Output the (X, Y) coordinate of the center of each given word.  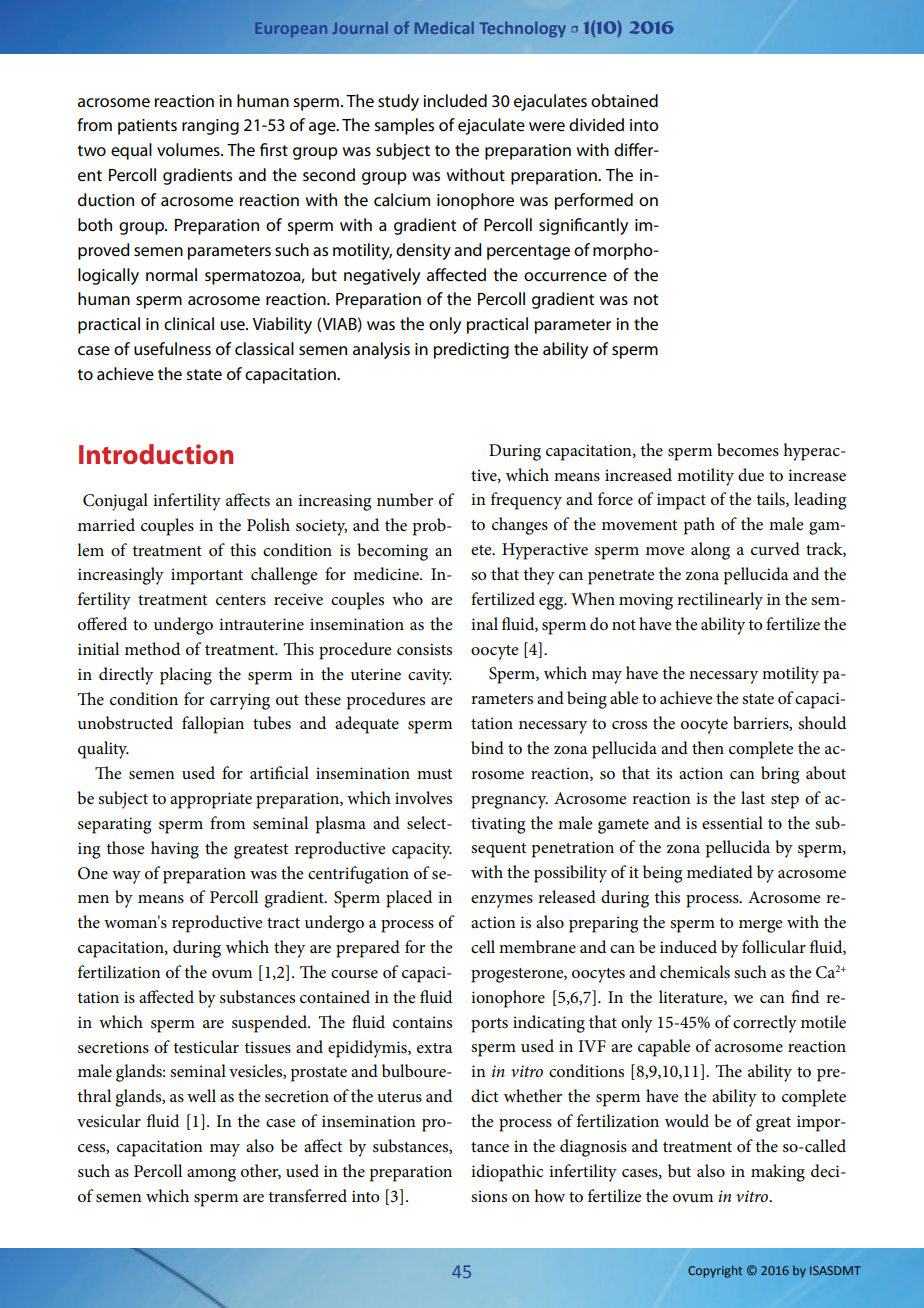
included (455, 101)
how (549, 1195)
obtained (624, 101)
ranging (210, 127)
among (211, 1175)
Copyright (715, 1271)
